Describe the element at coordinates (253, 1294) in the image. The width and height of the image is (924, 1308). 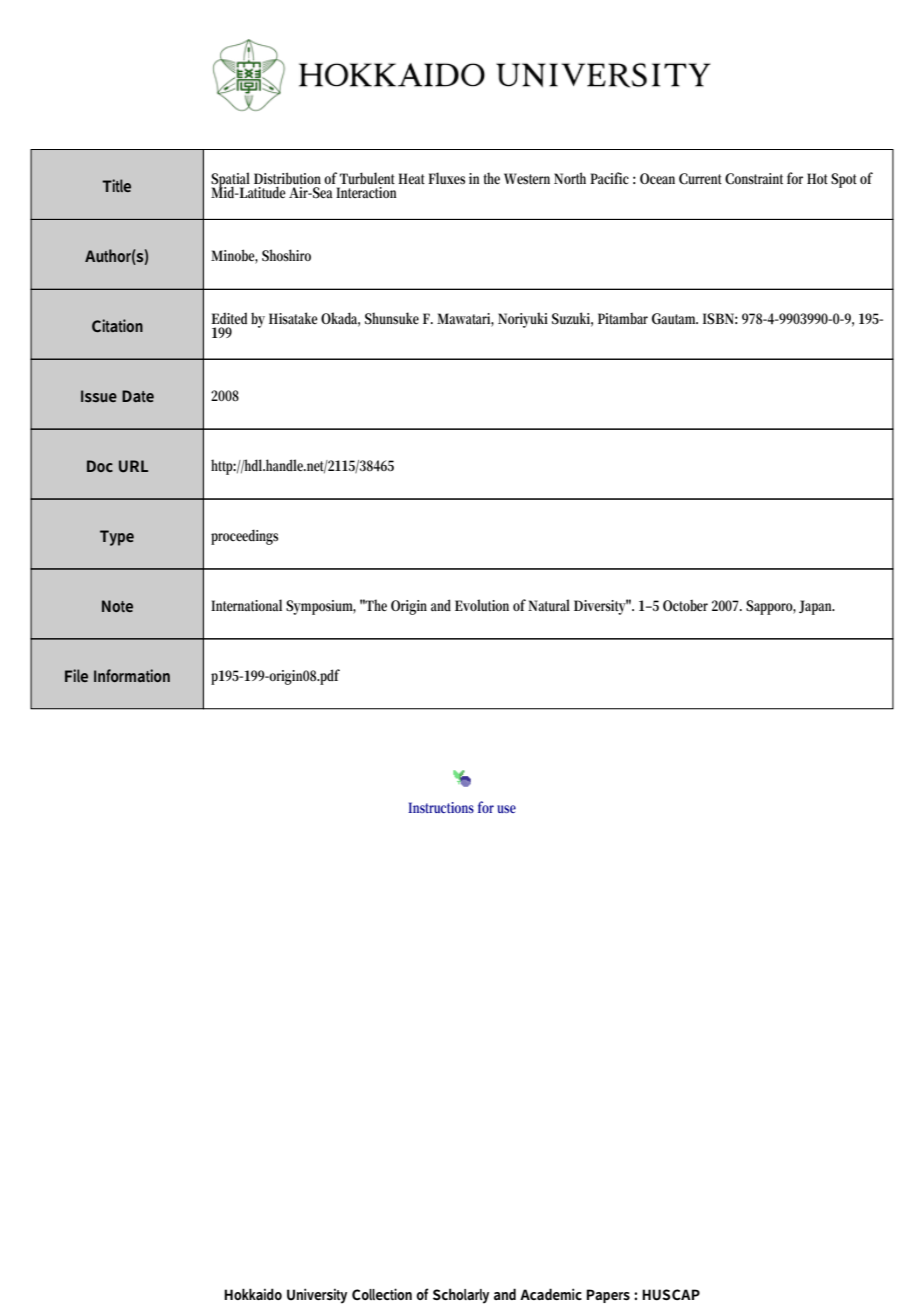
I see `Hokkaido` at that location.
